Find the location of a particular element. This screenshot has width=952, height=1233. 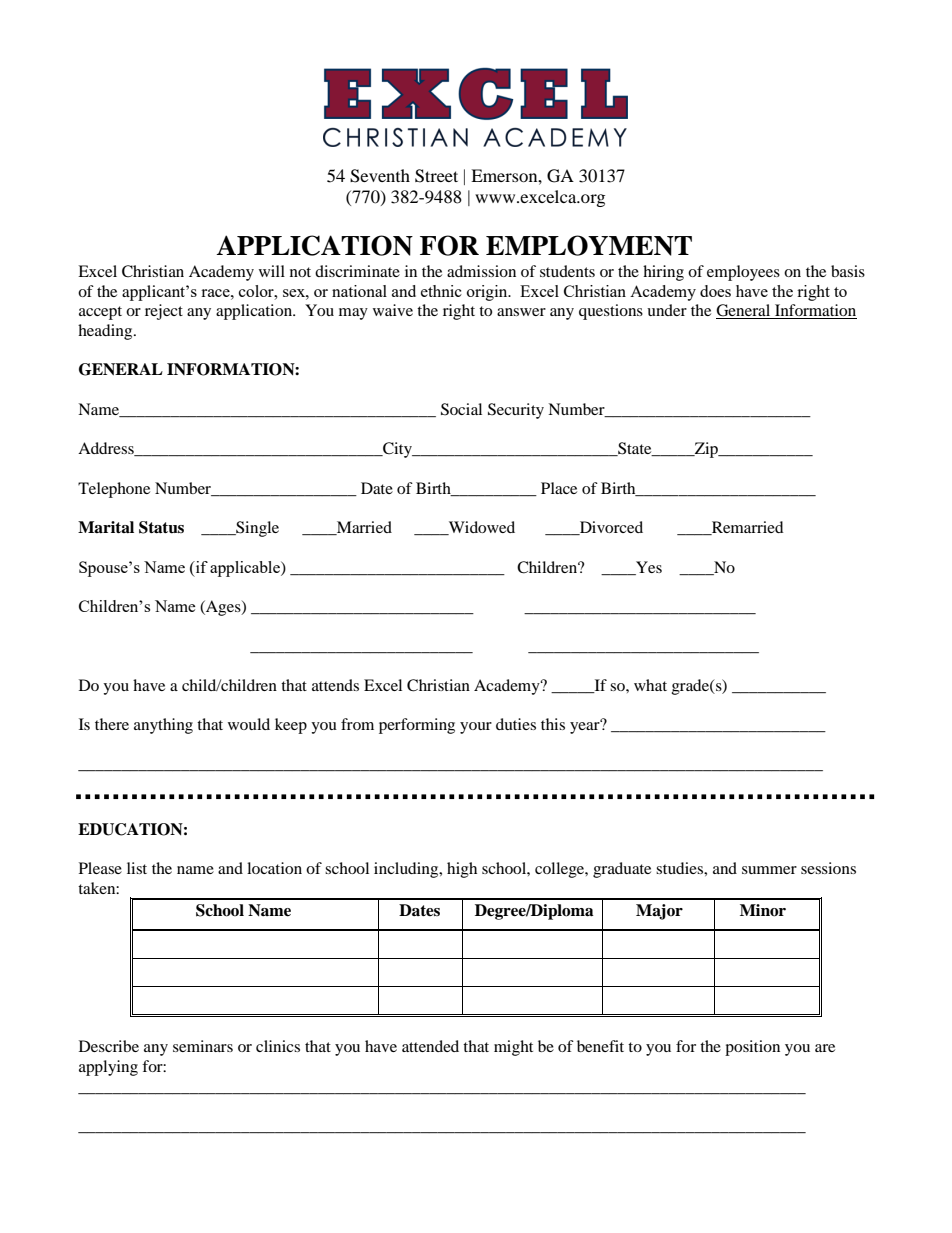

Street is located at coordinates (436, 176).
